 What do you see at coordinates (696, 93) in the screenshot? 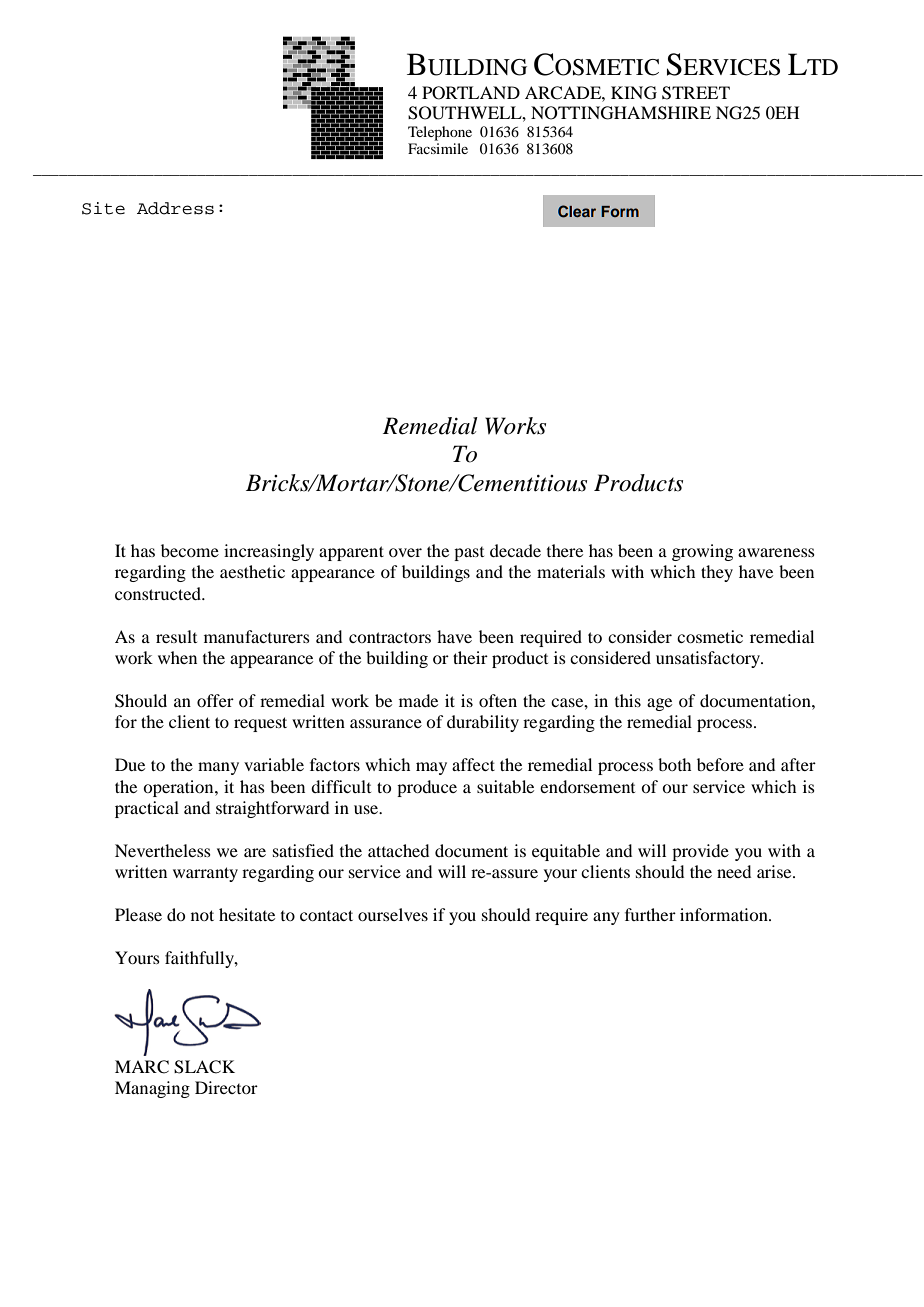
I see `STREET` at bounding box center [696, 93].
